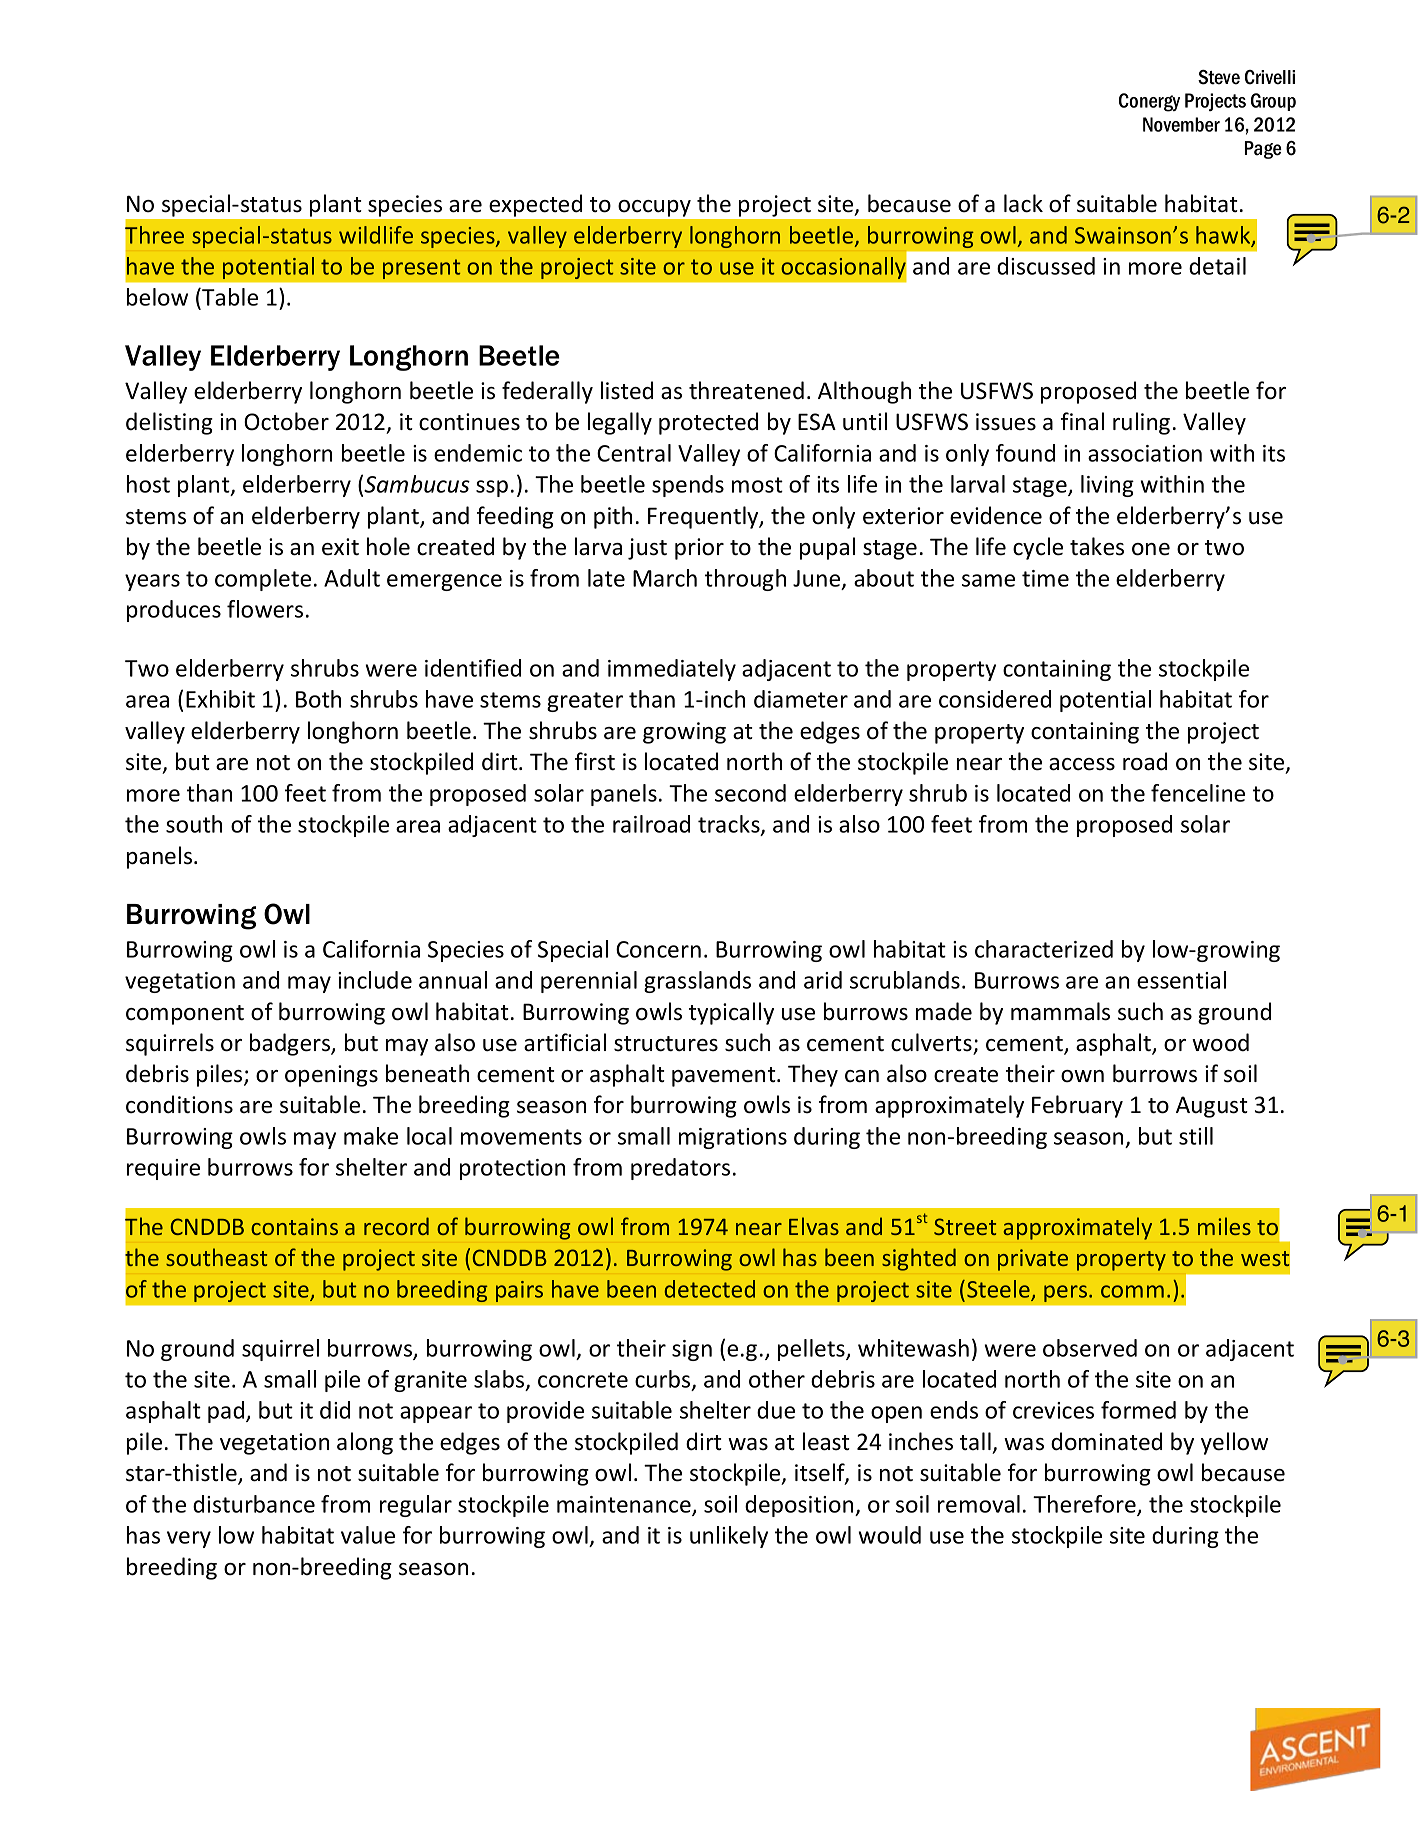 This screenshot has height=1841, width=1422. I want to click on October, so click(286, 421).
